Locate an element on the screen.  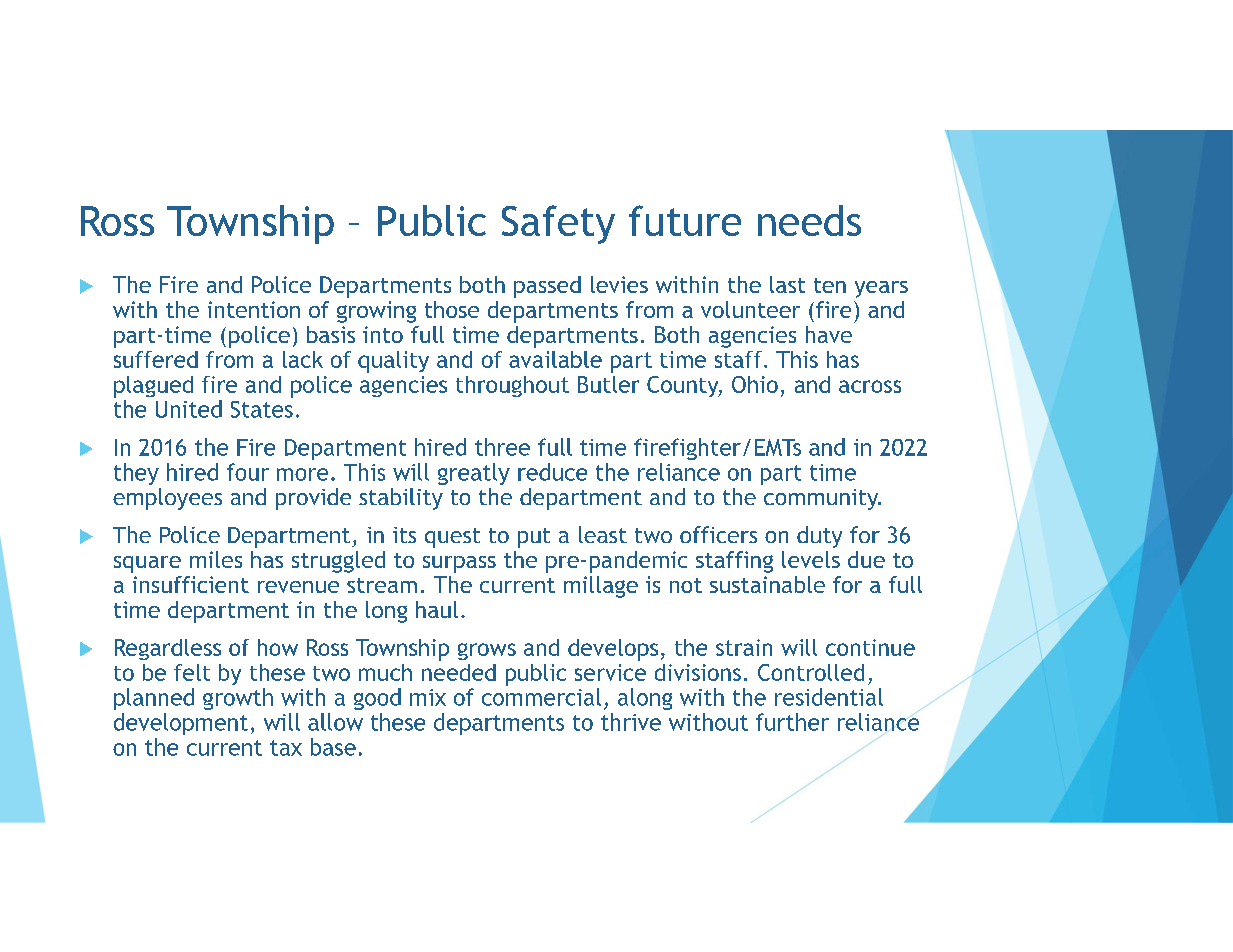
four is located at coordinates (248, 472).
